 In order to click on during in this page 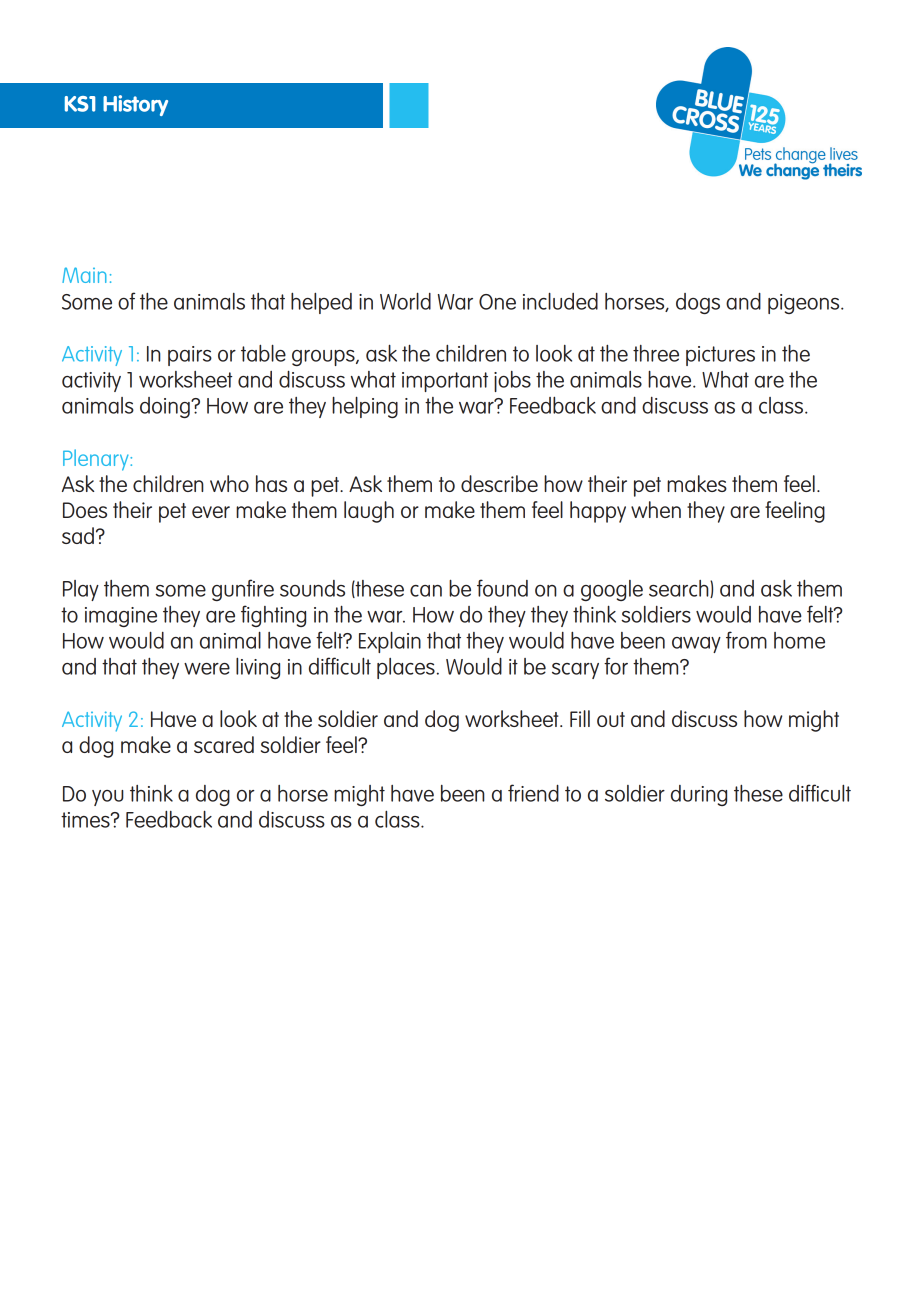, I will do `click(699, 795)`.
